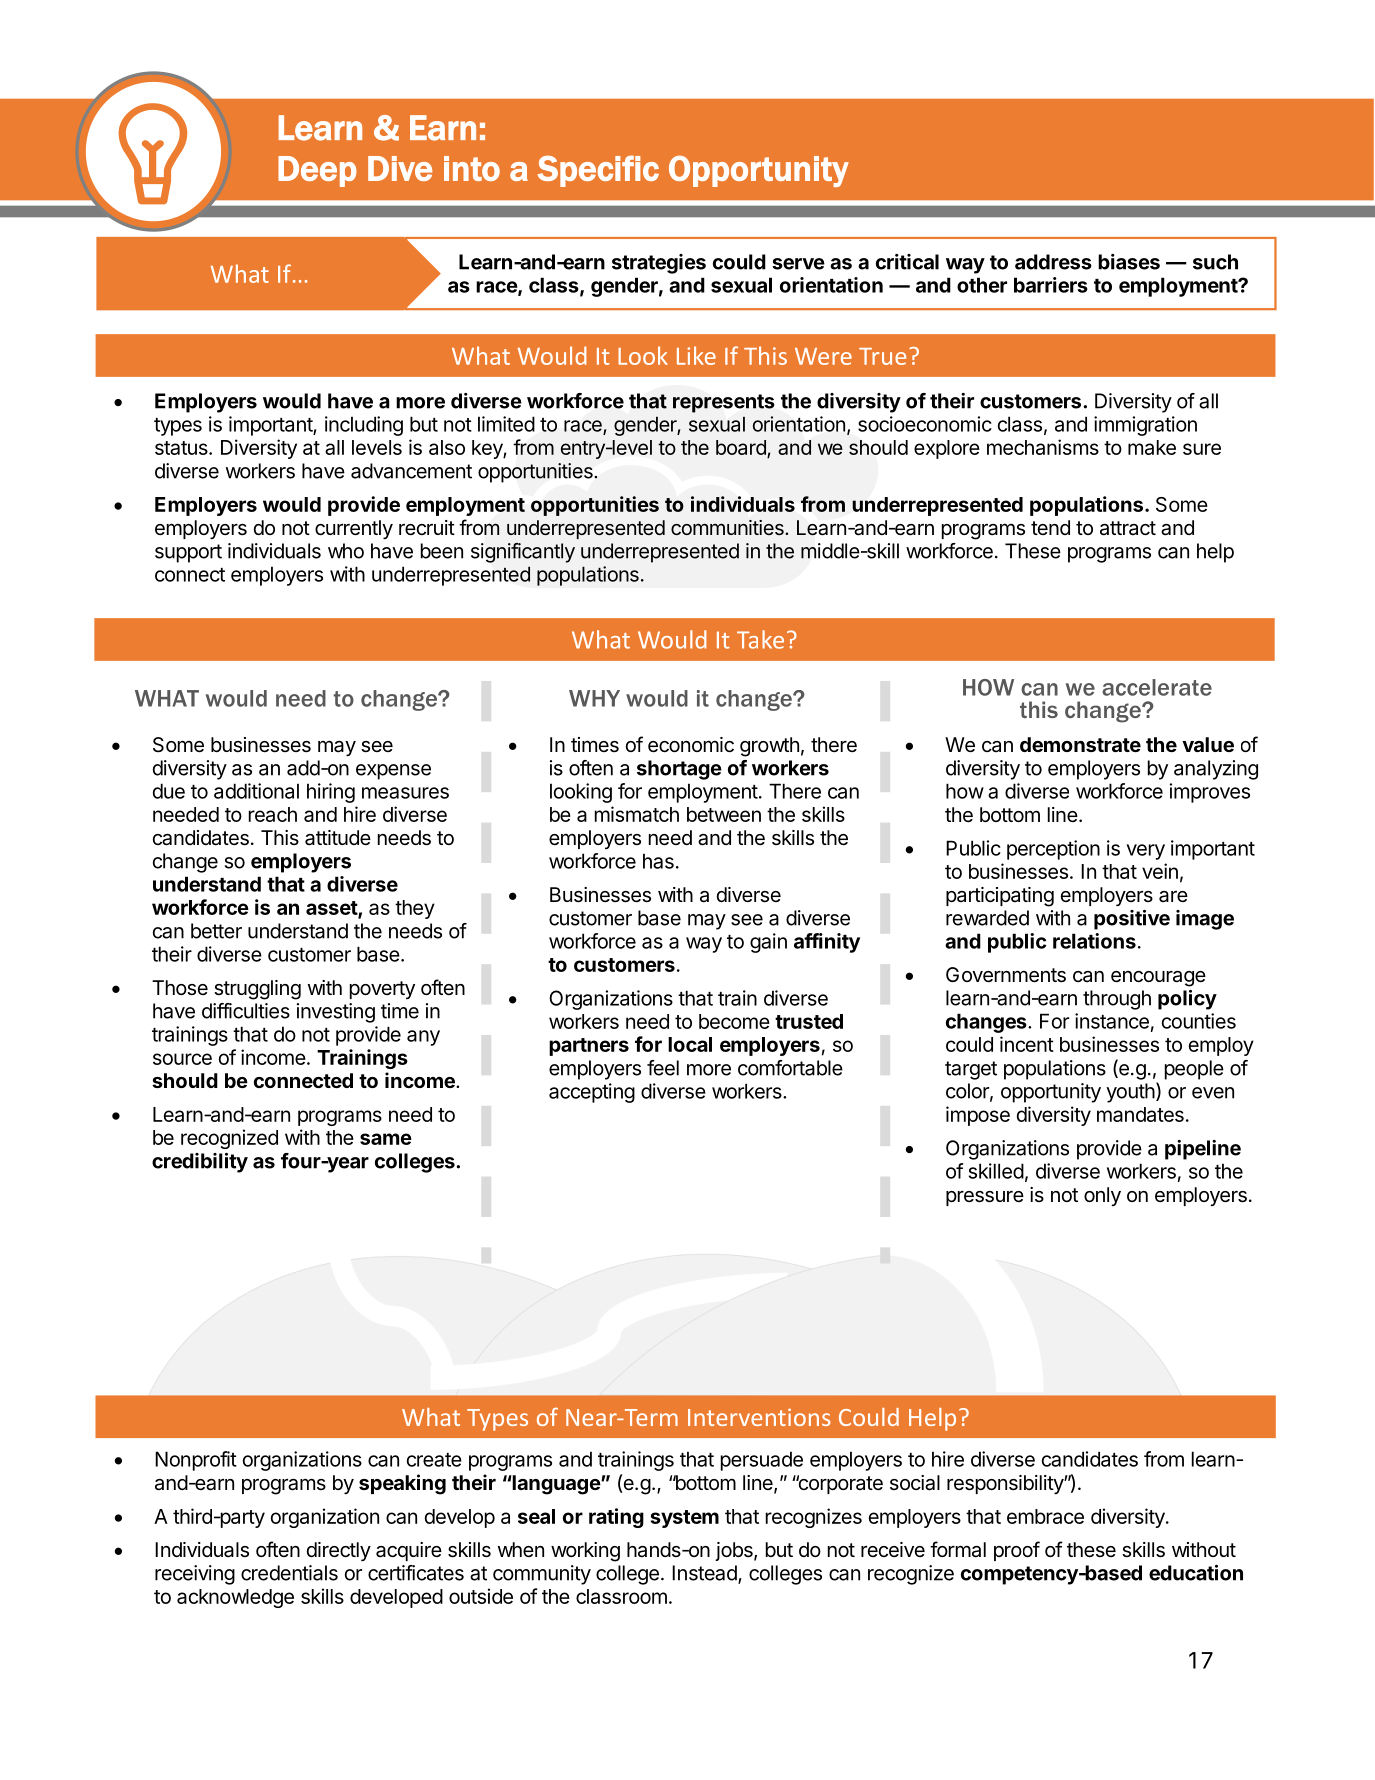 Image resolution: width=1375 pixels, height=1780 pixels. What do you see at coordinates (1053, 850) in the document?
I see `perception` at bounding box center [1053, 850].
